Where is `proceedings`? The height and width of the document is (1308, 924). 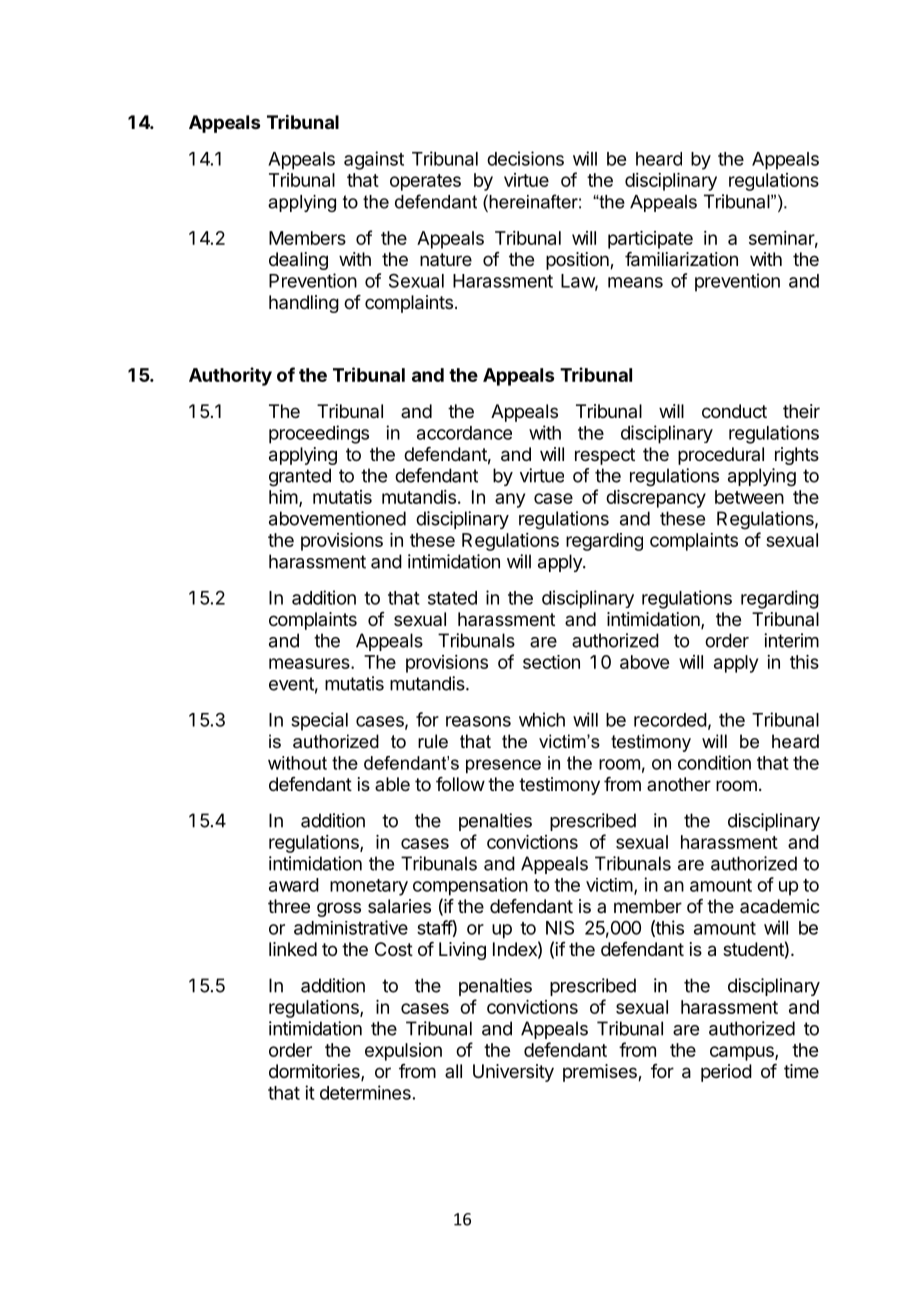
proceedings is located at coordinates (319, 434).
